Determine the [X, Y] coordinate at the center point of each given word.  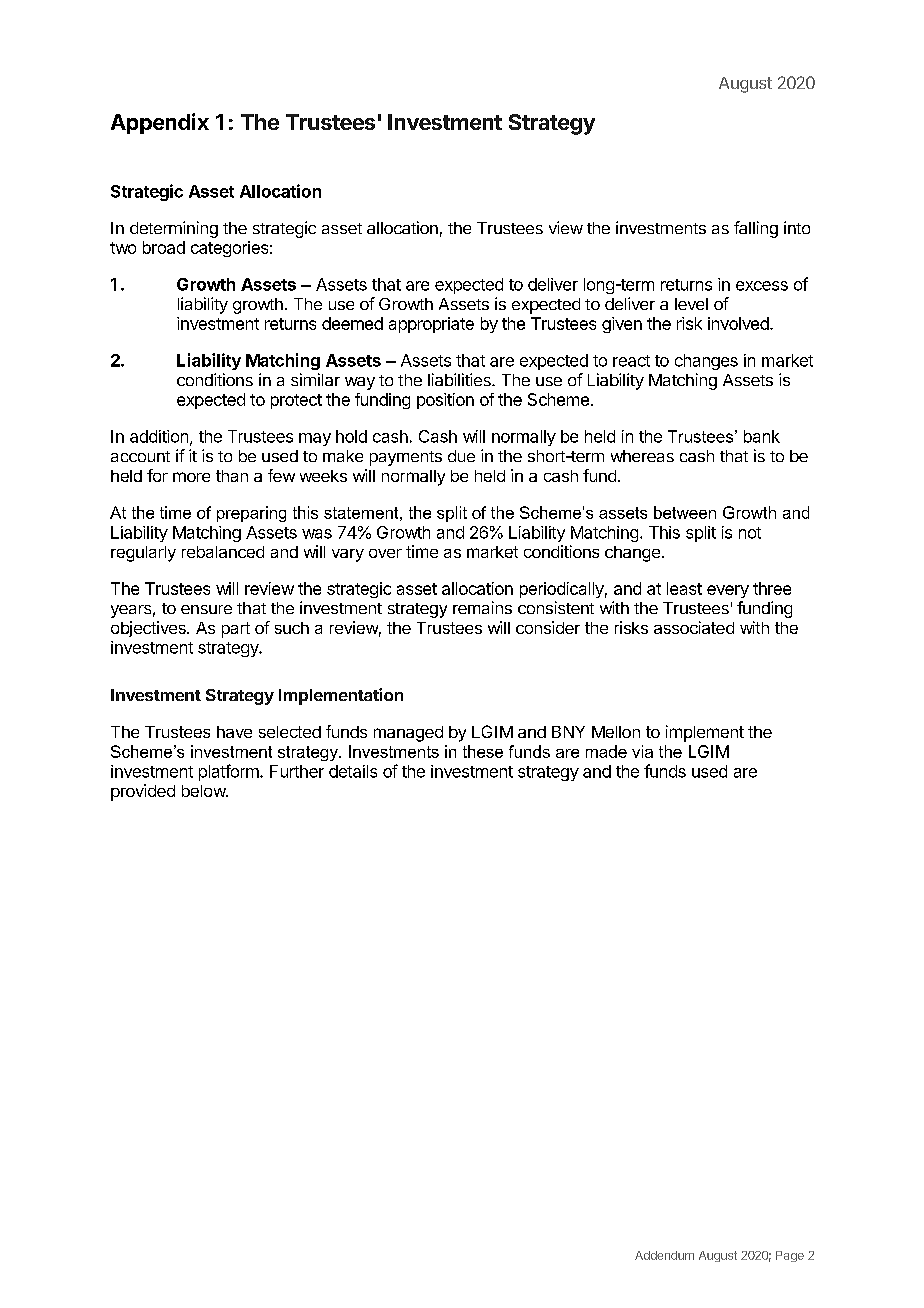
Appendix [160, 123]
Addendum [664, 1255]
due [461, 456]
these [483, 751]
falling [756, 229]
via [642, 751]
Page [790, 1256]
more [191, 477]
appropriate [431, 325]
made [606, 751]
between [685, 512]
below [204, 791]
